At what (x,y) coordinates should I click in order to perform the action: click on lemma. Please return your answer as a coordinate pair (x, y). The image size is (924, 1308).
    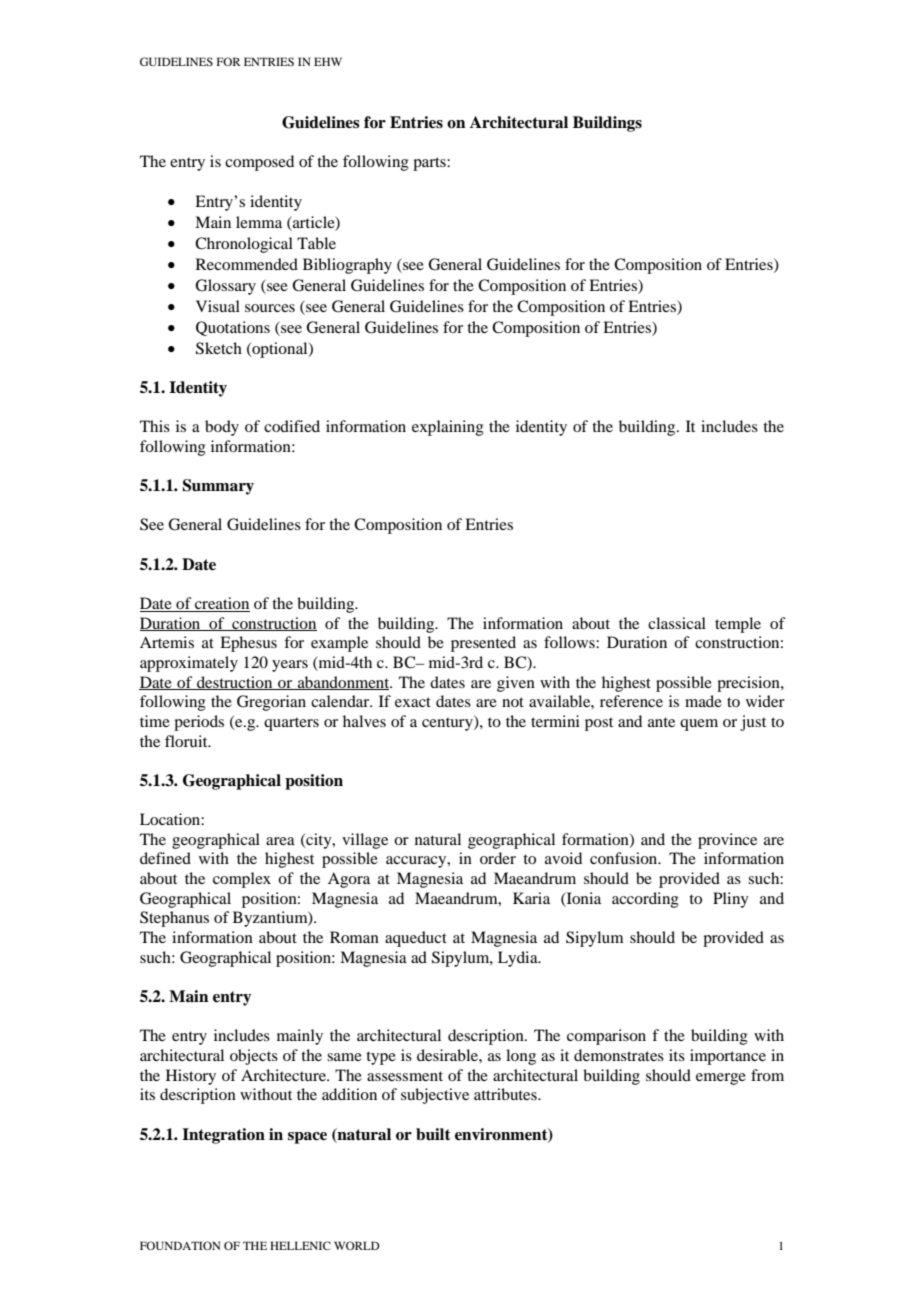
    Looking at the image, I should click on (259, 222).
